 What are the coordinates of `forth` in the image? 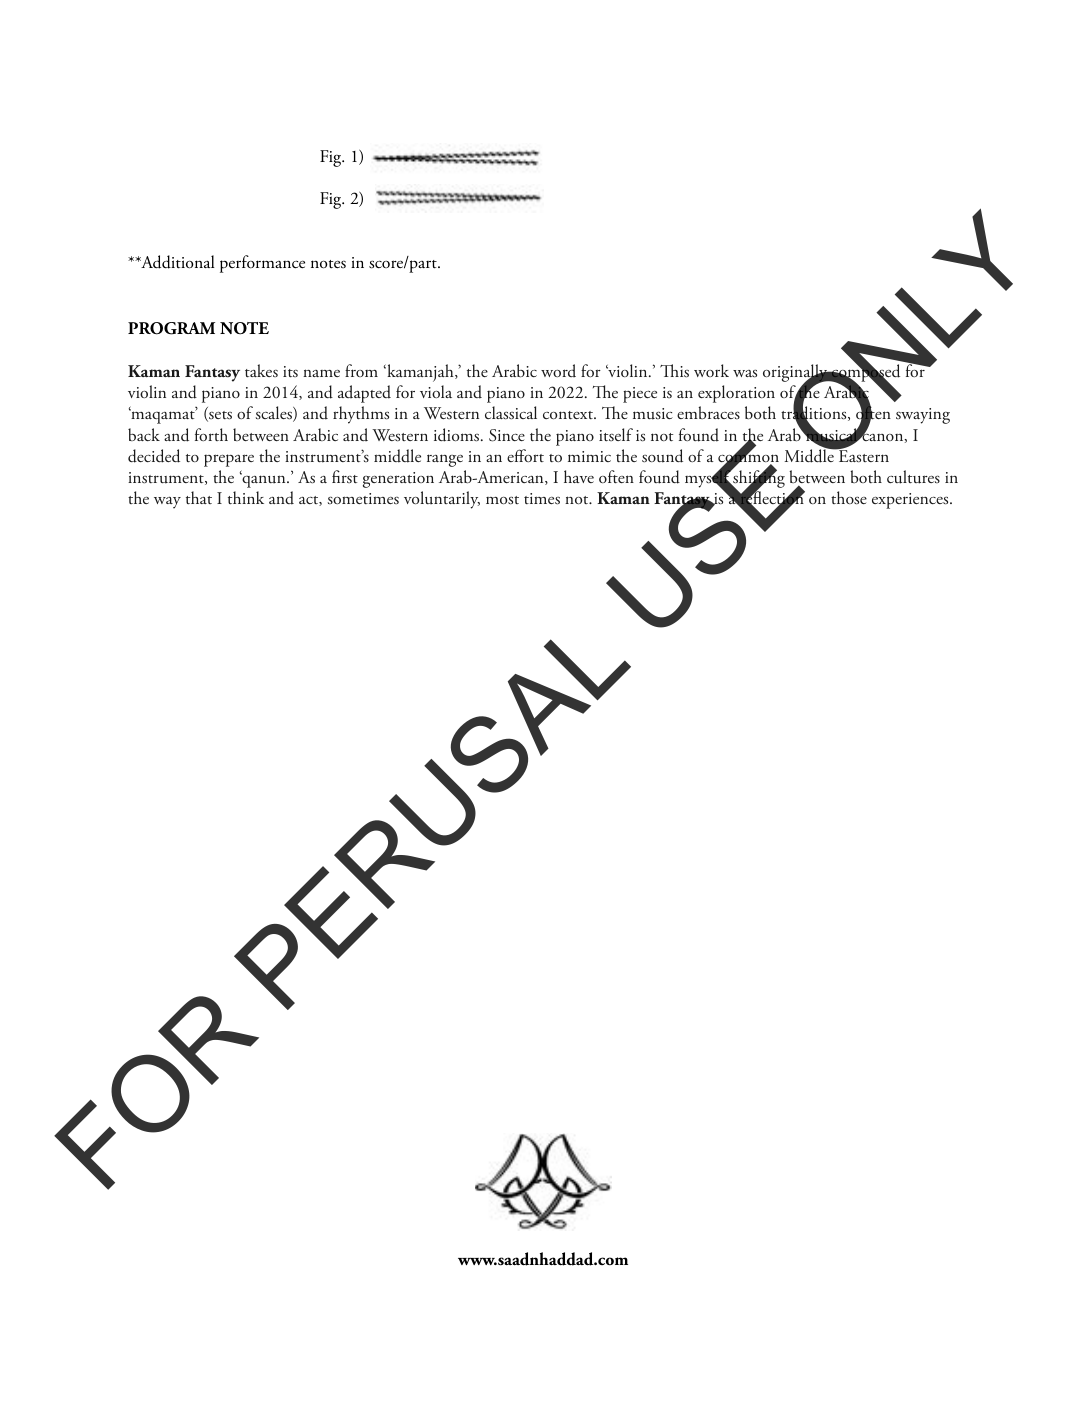 It's located at (211, 434).
